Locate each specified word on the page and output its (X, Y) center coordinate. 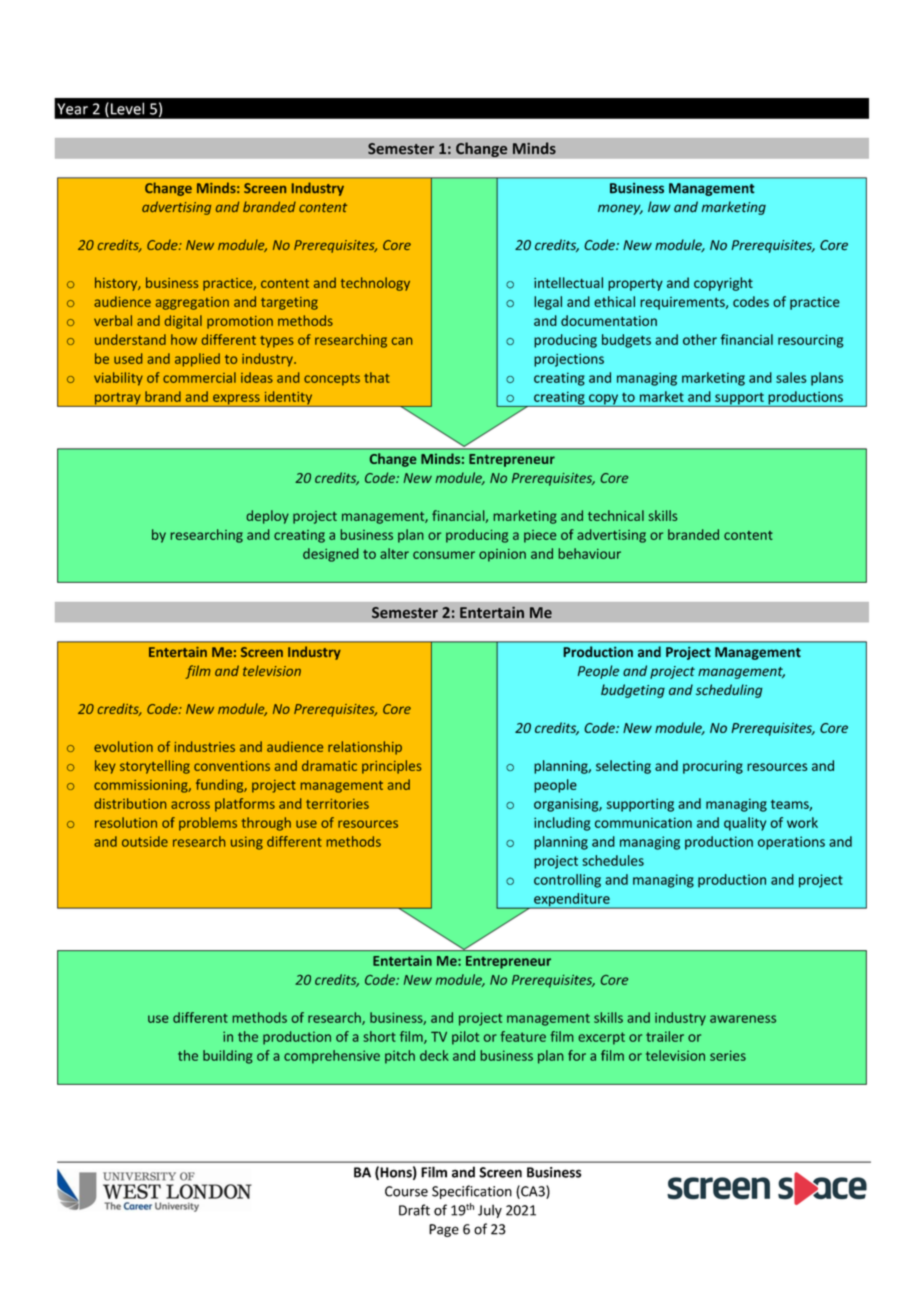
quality (745, 824)
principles (391, 767)
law (659, 207)
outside (145, 841)
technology (375, 284)
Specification (472, 1192)
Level (127, 108)
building (227, 1057)
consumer (444, 555)
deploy (268, 517)
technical (616, 515)
